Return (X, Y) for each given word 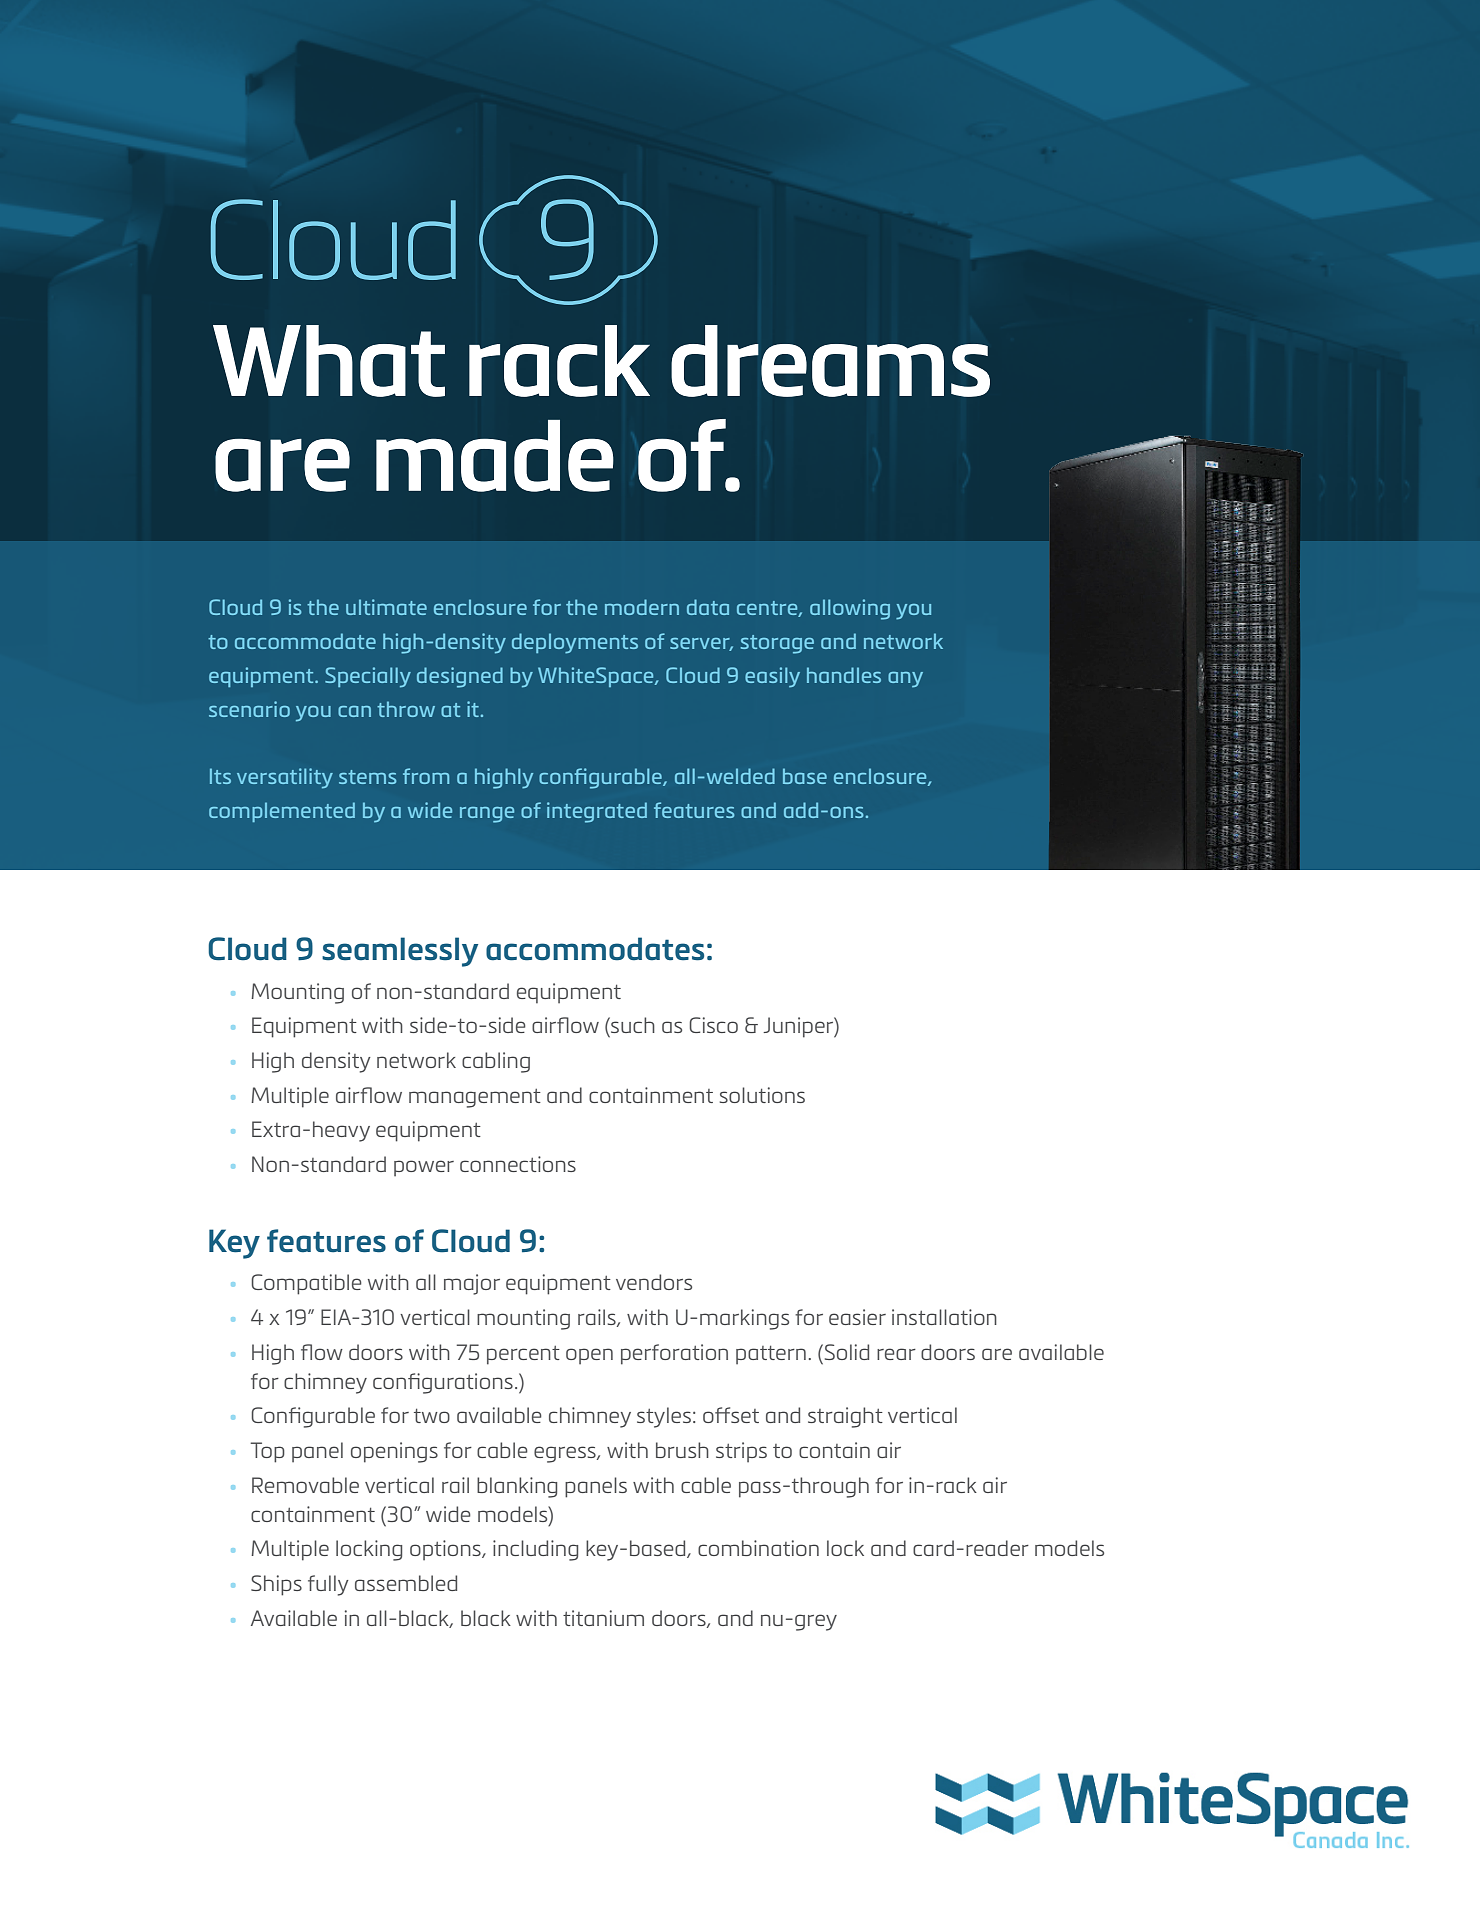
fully (328, 1585)
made (495, 456)
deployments (575, 643)
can (354, 711)
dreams (830, 361)
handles (844, 675)
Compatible (306, 1284)
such (632, 1025)
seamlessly (400, 952)
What (329, 361)
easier (857, 1317)
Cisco (713, 1025)
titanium (603, 1618)
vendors (654, 1282)
